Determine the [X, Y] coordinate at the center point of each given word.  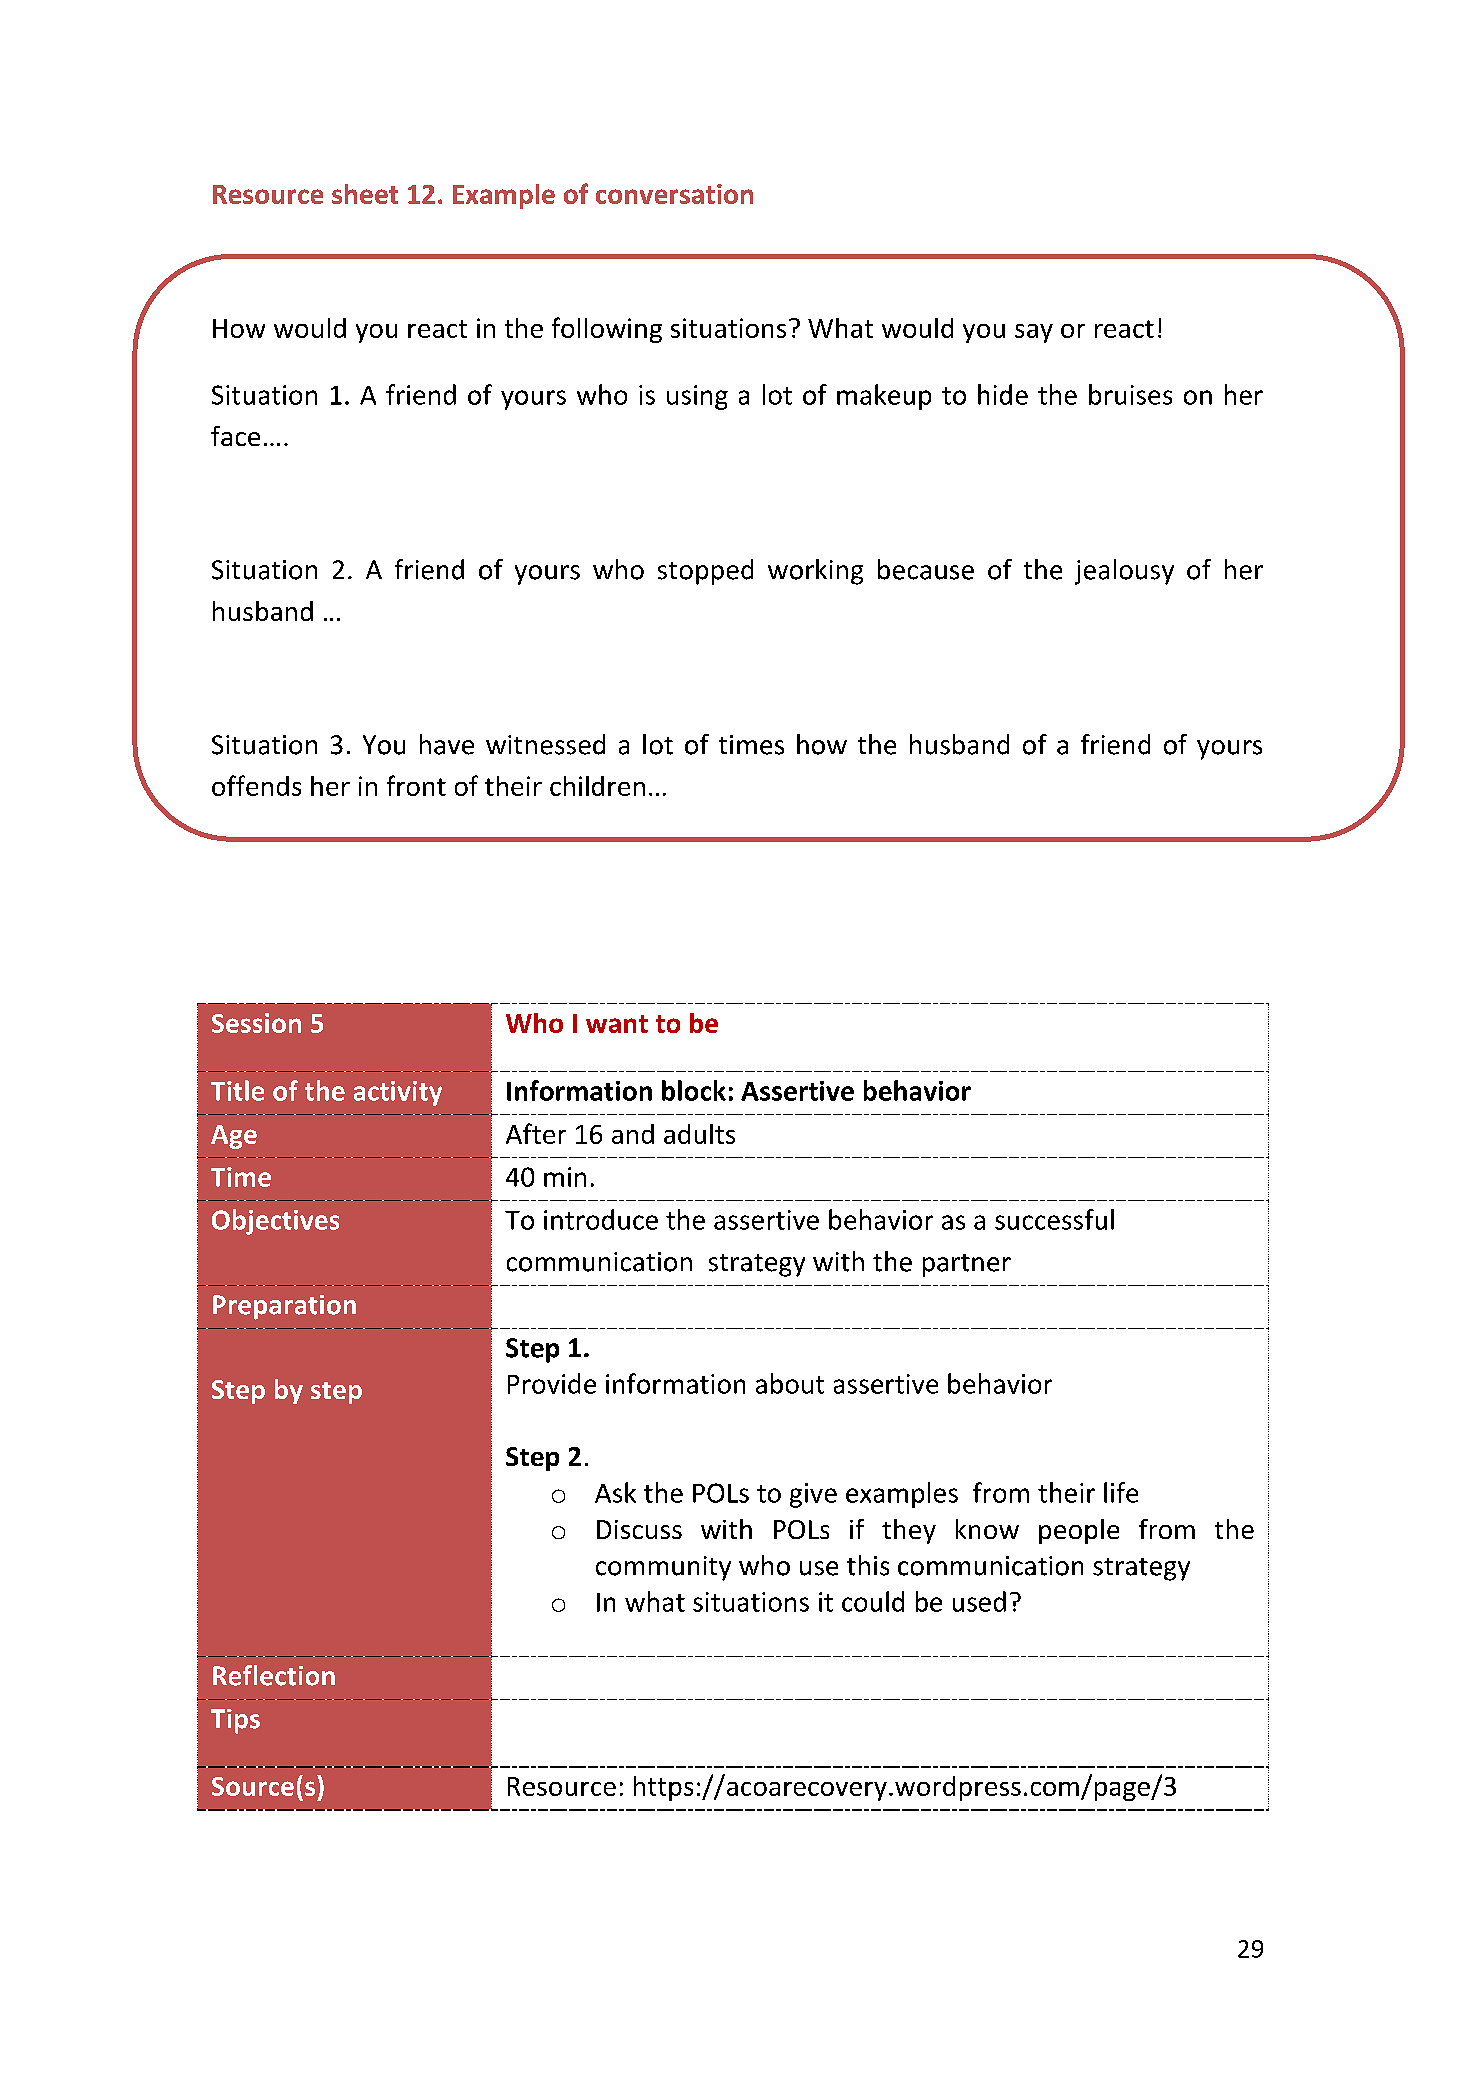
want [617, 1024]
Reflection [274, 1675]
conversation [674, 194]
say [1034, 333]
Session [256, 1023]
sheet [365, 194]
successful [1054, 1219]
